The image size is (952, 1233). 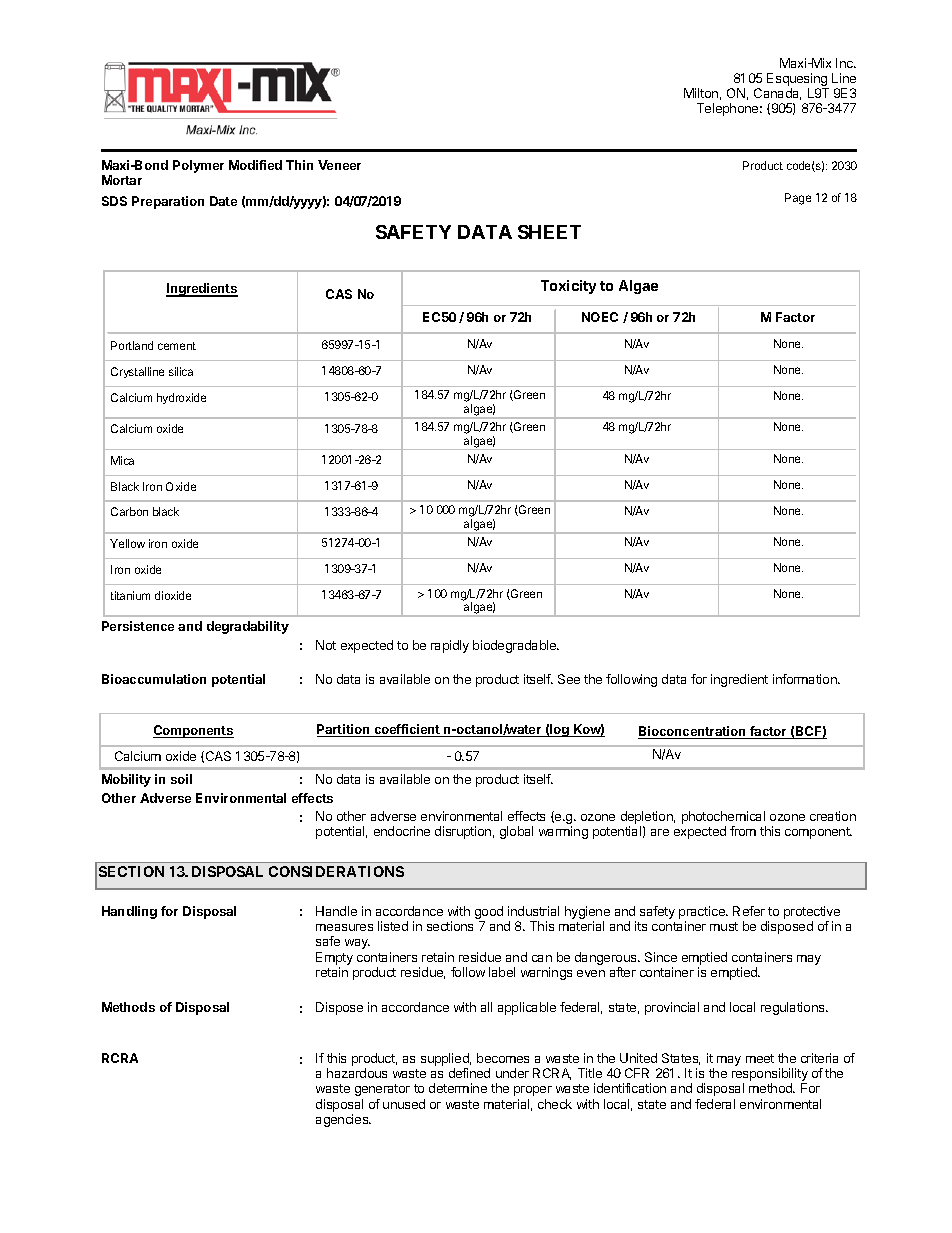 What do you see at coordinates (516, 832) in the screenshot?
I see `global` at bounding box center [516, 832].
